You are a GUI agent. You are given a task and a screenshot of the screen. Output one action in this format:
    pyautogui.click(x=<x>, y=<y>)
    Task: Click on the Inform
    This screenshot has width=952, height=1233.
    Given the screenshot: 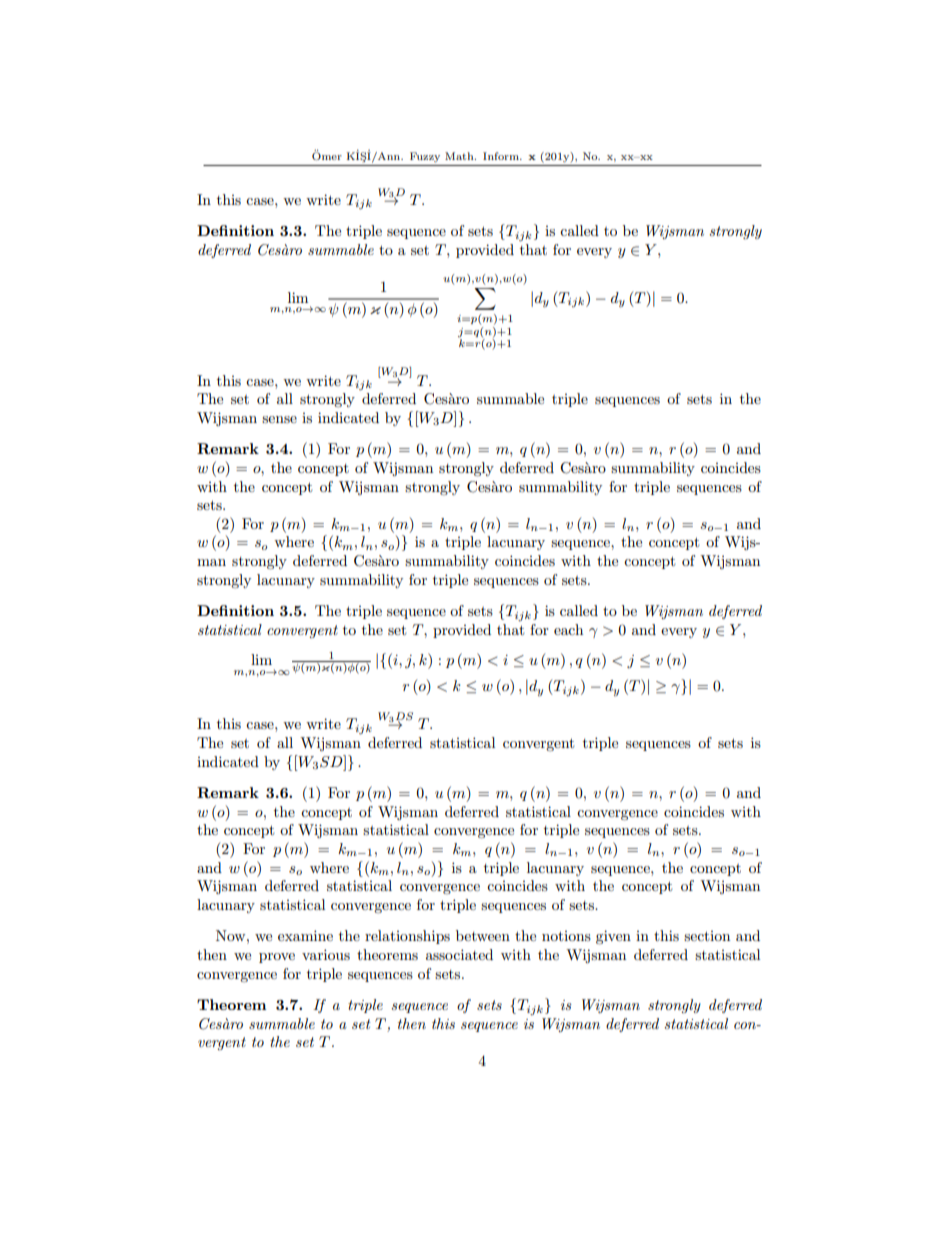 What is the action you would take?
    pyautogui.click(x=502, y=156)
